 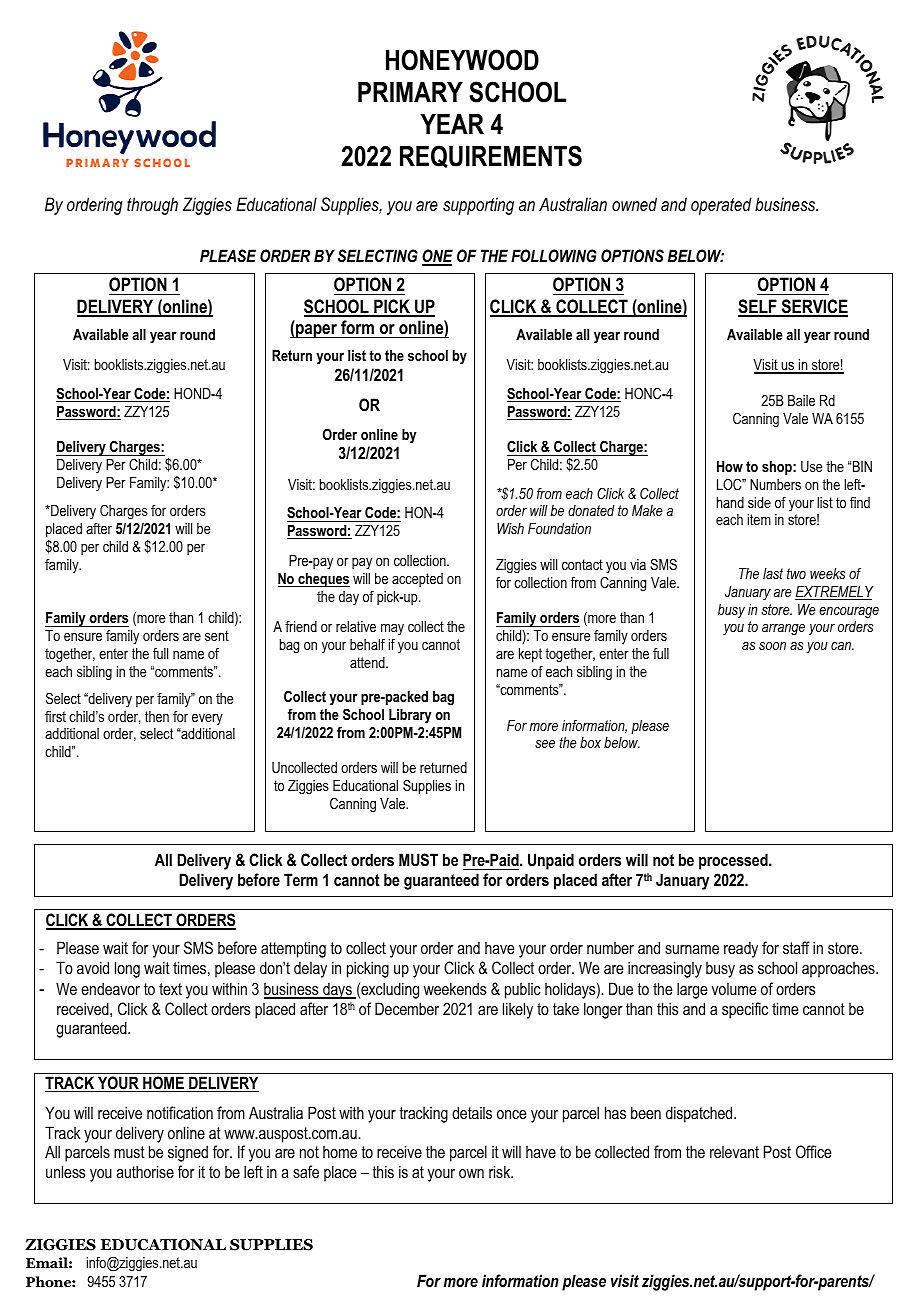 What do you see at coordinates (734, 861) in the image?
I see `processed` at bounding box center [734, 861].
